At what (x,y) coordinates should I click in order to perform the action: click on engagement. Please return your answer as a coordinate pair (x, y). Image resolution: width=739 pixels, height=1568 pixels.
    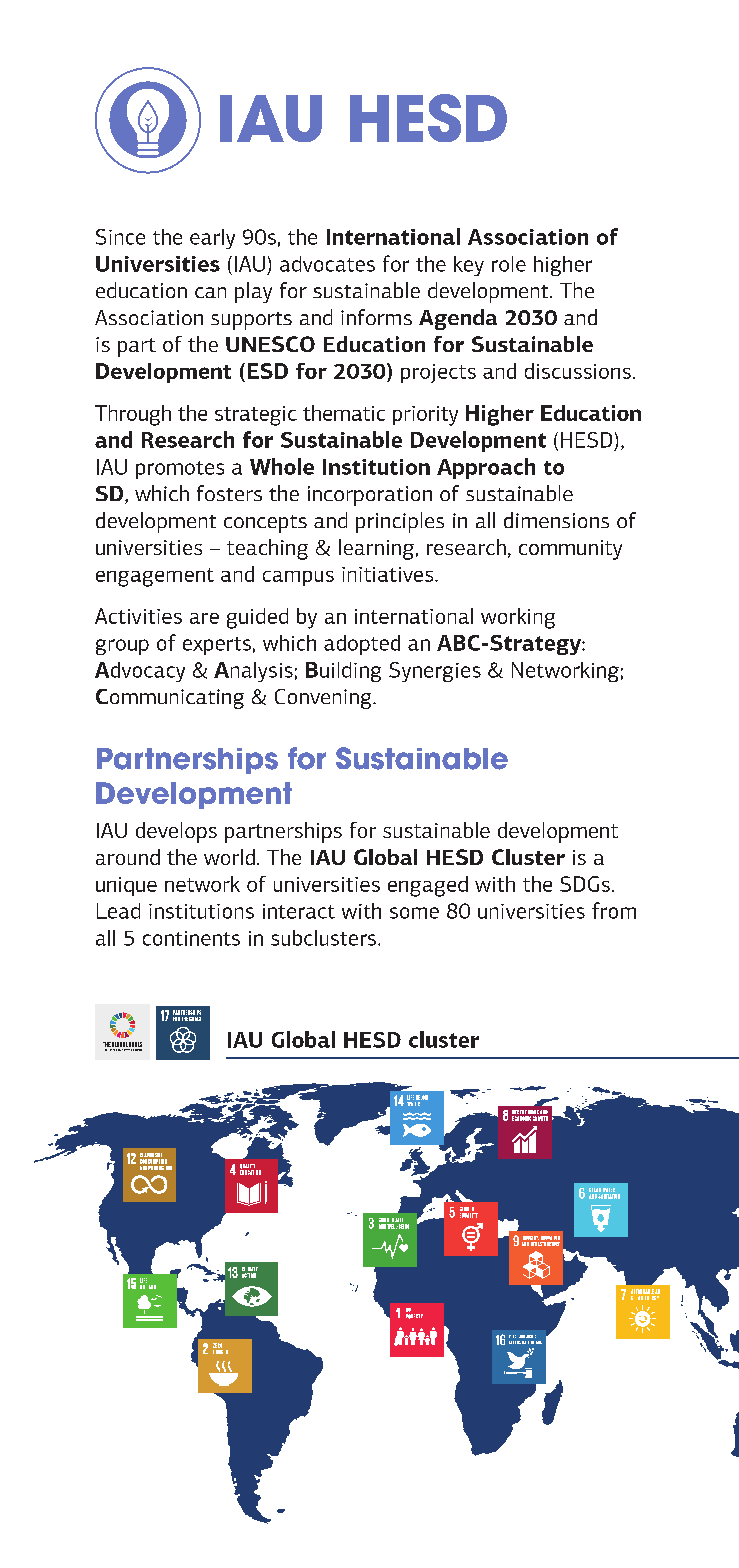
    Looking at the image, I should click on (155, 577).
